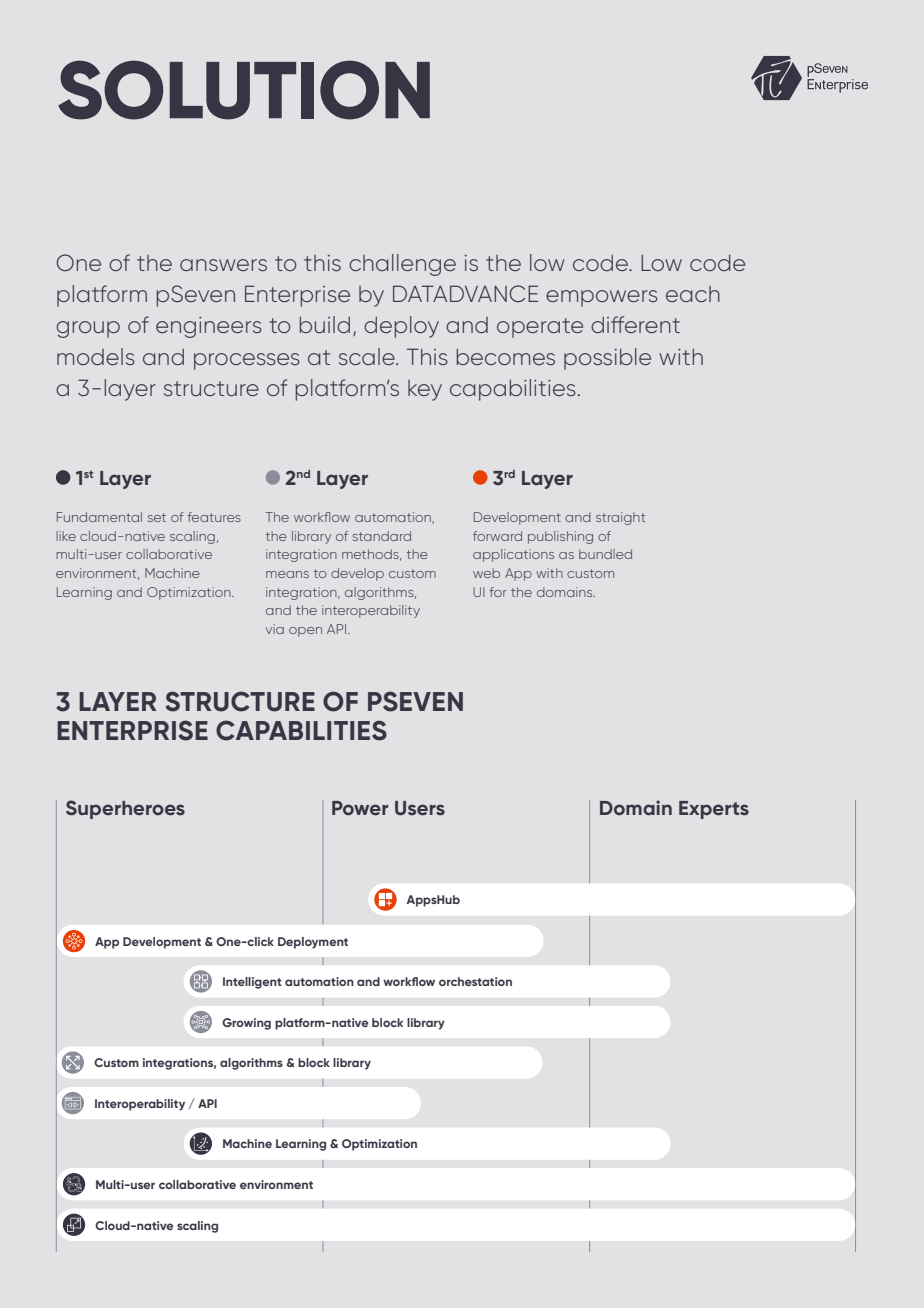 The width and height of the document is (924, 1308). Describe the element at coordinates (714, 810) in the document. I see `Experts` at that location.
